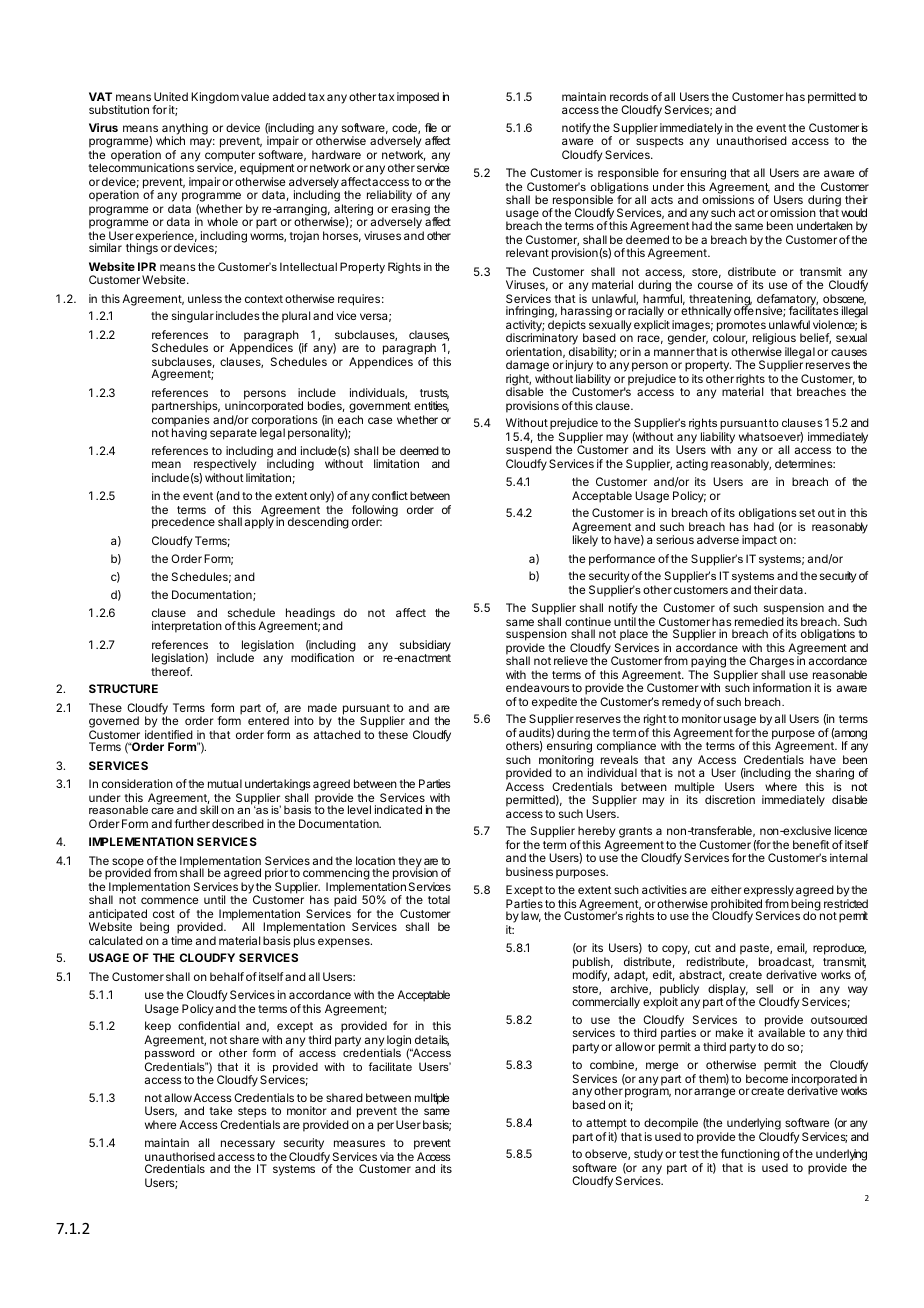 The image size is (924, 1308). I want to click on suspects, so click(660, 142).
